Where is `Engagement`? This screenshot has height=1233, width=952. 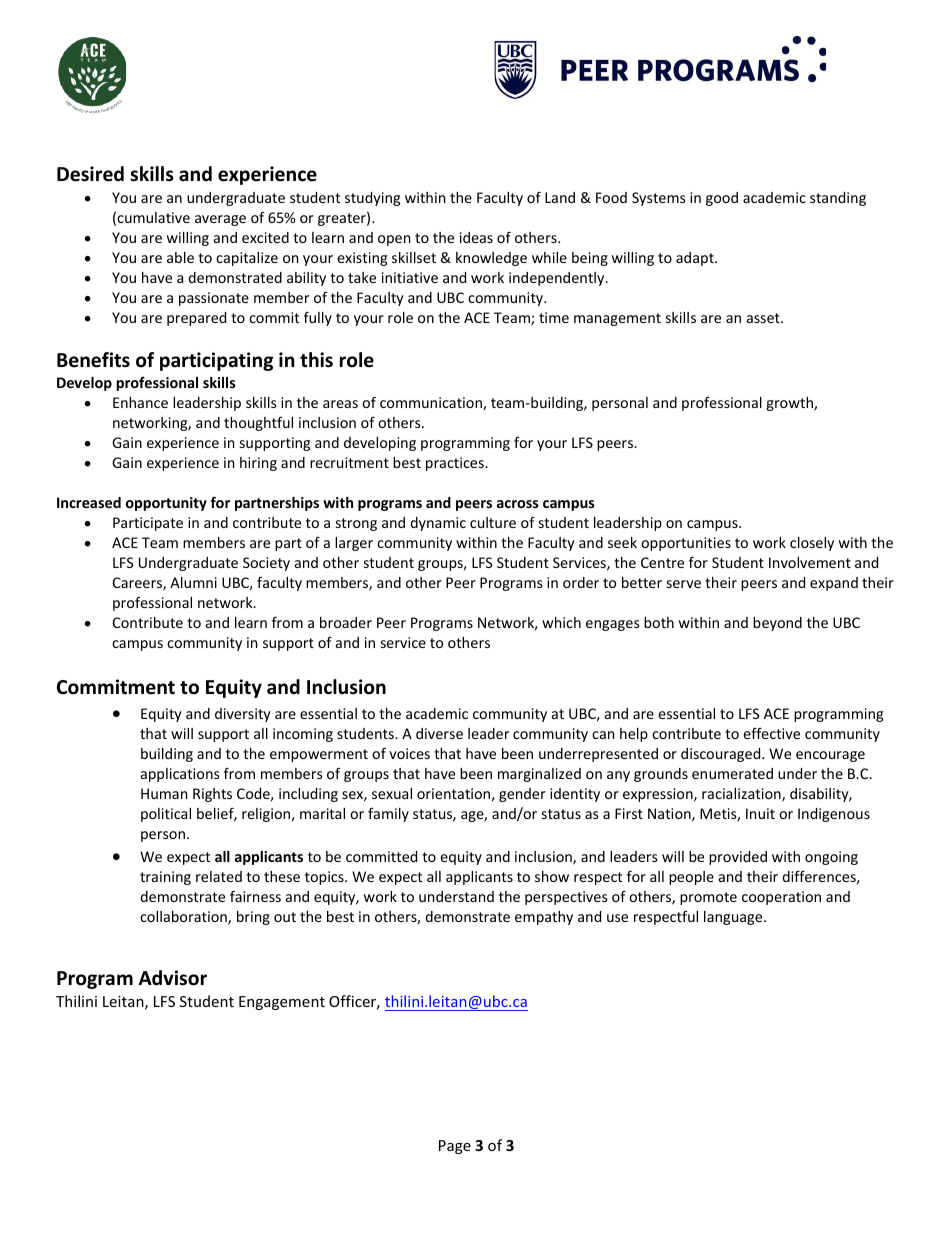
Engagement is located at coordinates (282, 1003).
